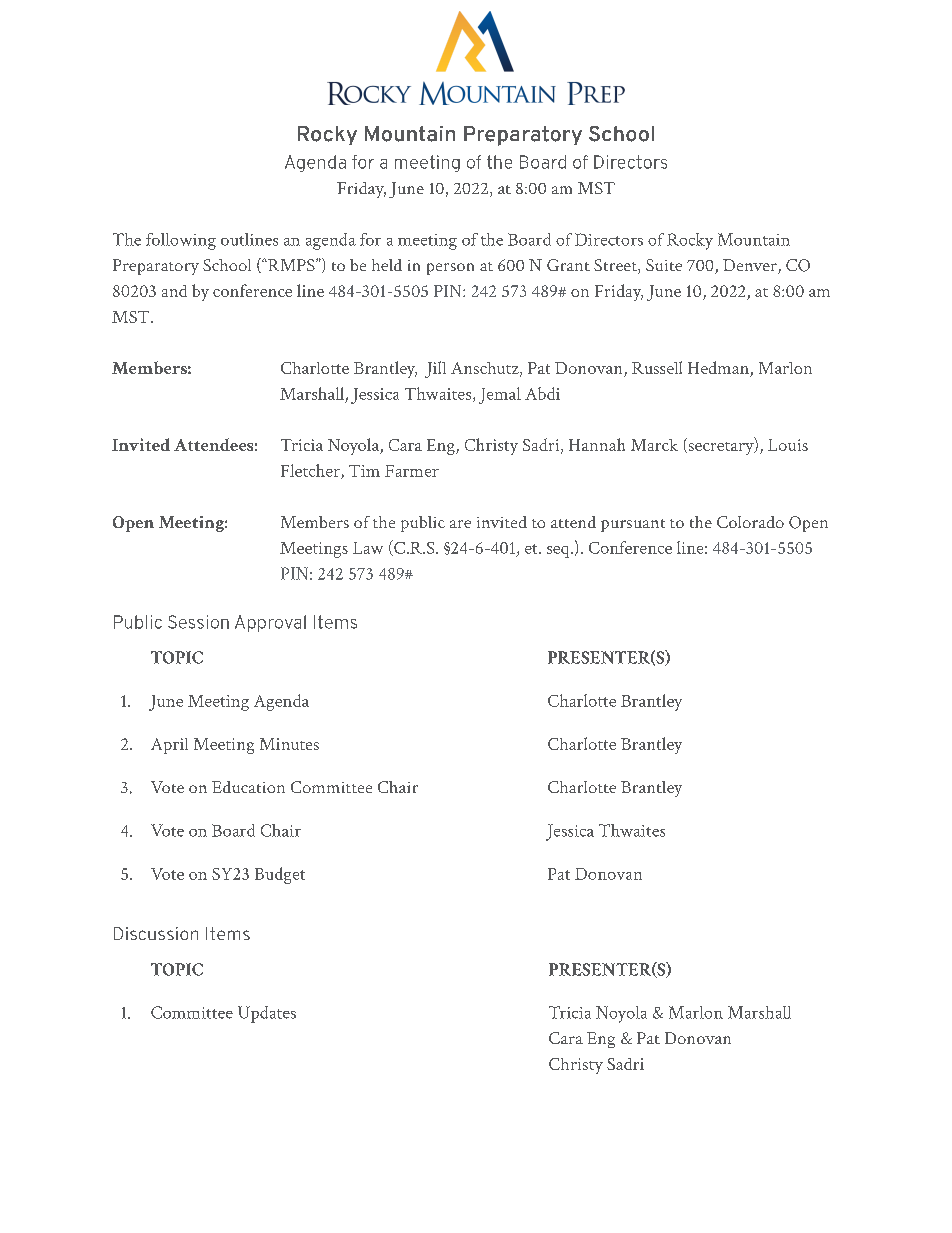  What do you see at coordinates (198, 622) in the image?
I see `Session` at bounding box center [198, 622].
